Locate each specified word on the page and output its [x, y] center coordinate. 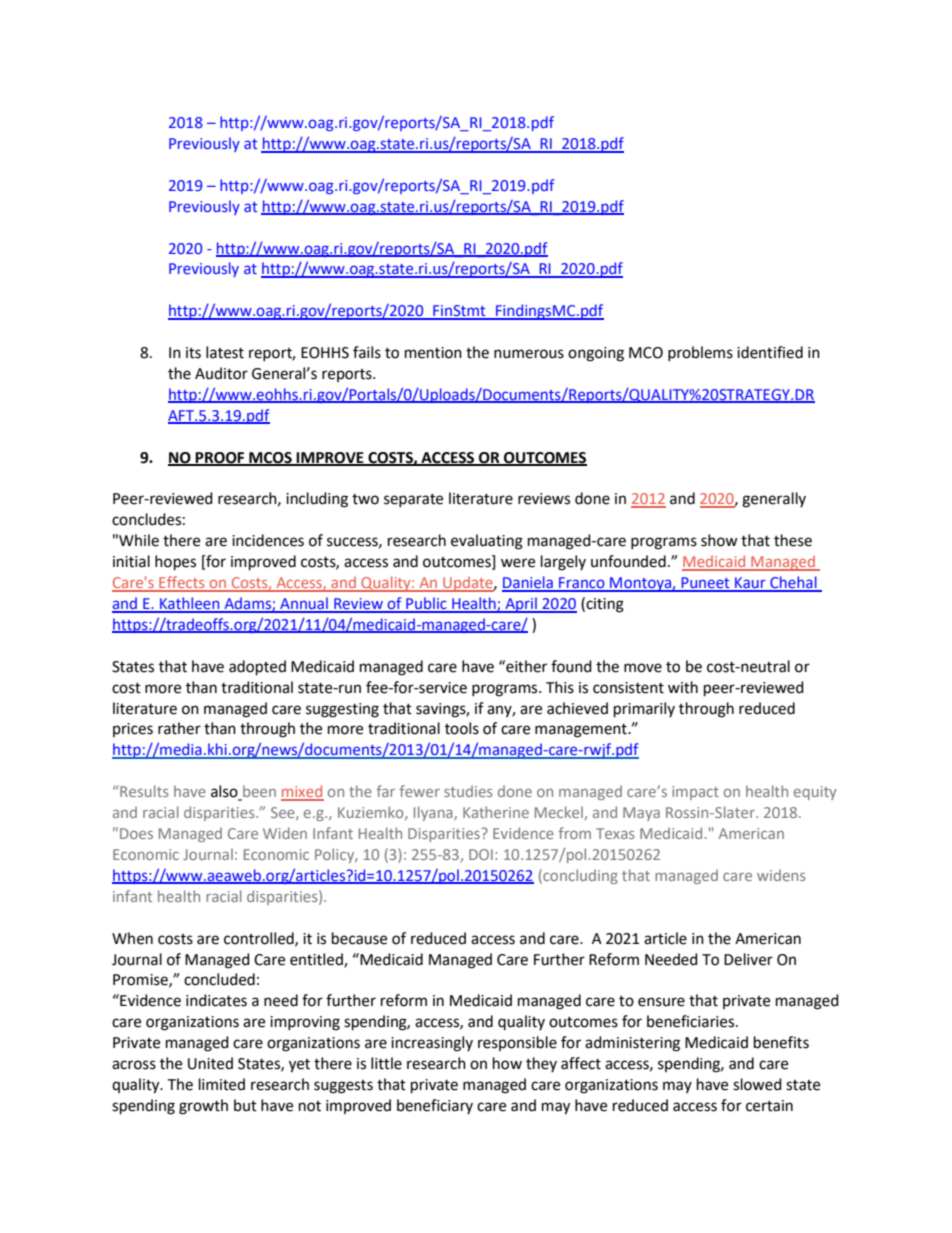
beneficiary [435, 1106]
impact [695, 793]
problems [700, 353]
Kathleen [190, 604]
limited [222, 1084]
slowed [757, 1084]
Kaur [750, 584]
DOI [481, 854]
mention [433, 353]
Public [426, 604]
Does [136, 833]
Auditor [221, 373]
